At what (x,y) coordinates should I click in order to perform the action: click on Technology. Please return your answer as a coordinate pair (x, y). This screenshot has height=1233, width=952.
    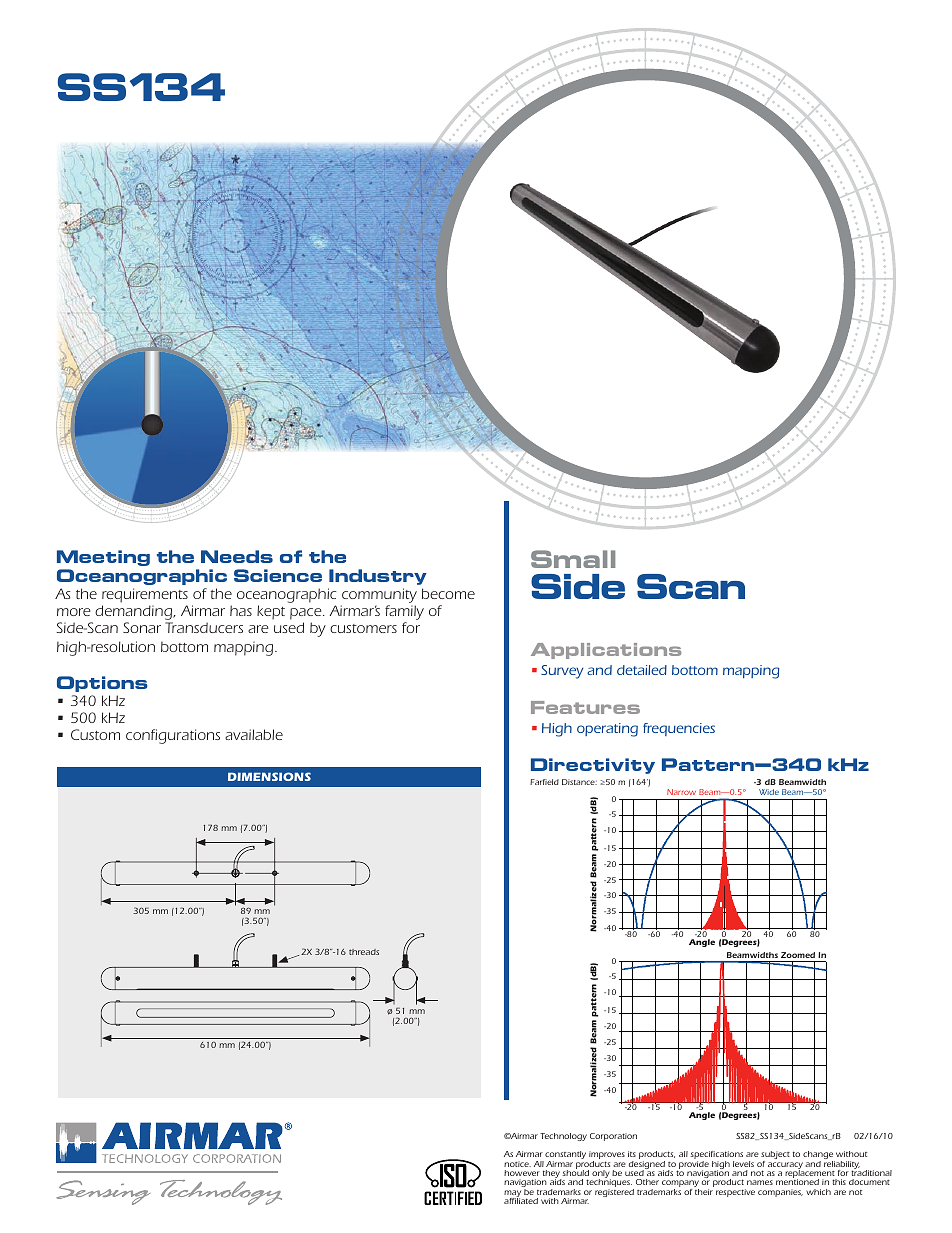
    Looking at the image, I should click on (563, 1137).
